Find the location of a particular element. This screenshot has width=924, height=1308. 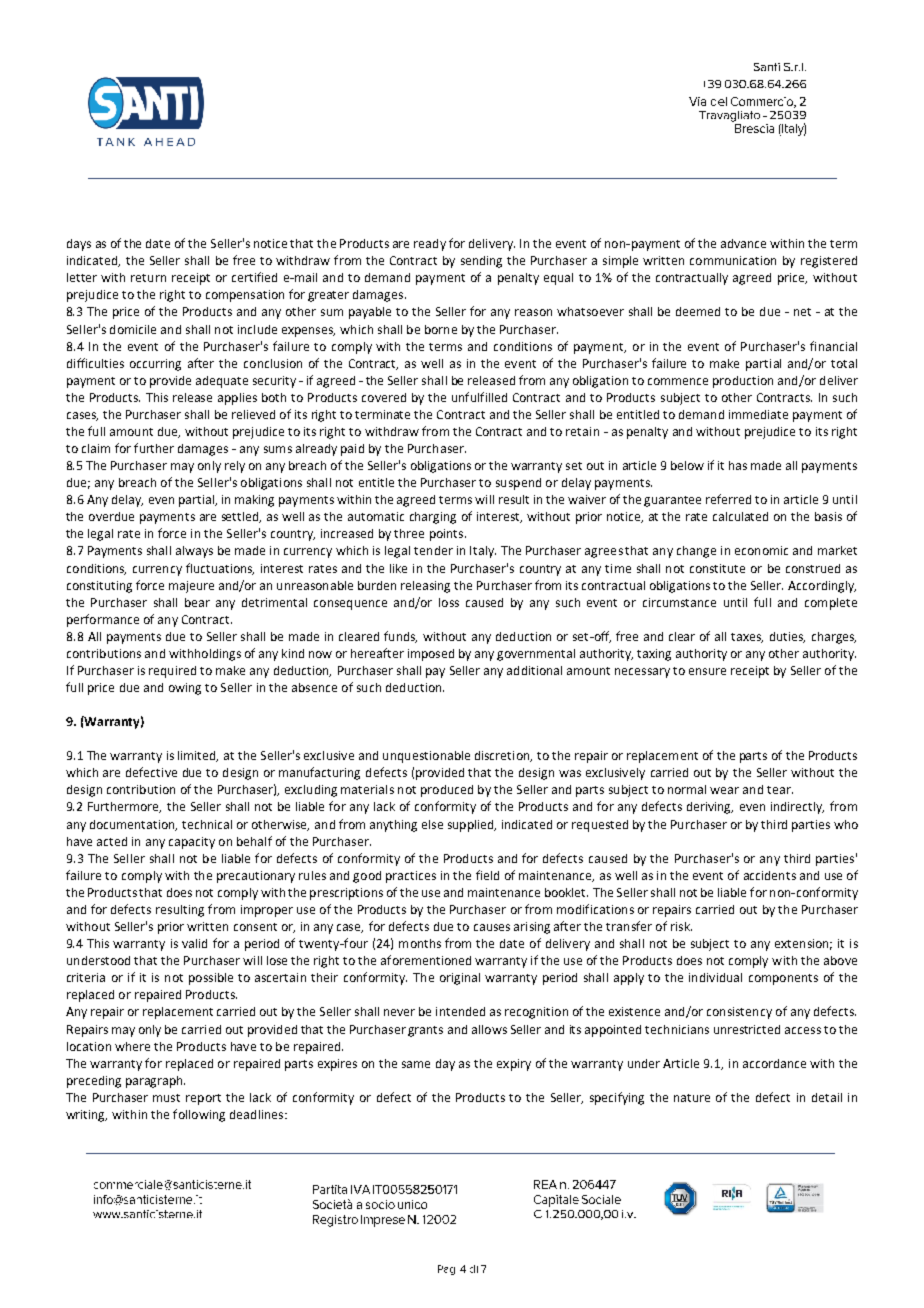

communication is located at coordinates (733, 260).
